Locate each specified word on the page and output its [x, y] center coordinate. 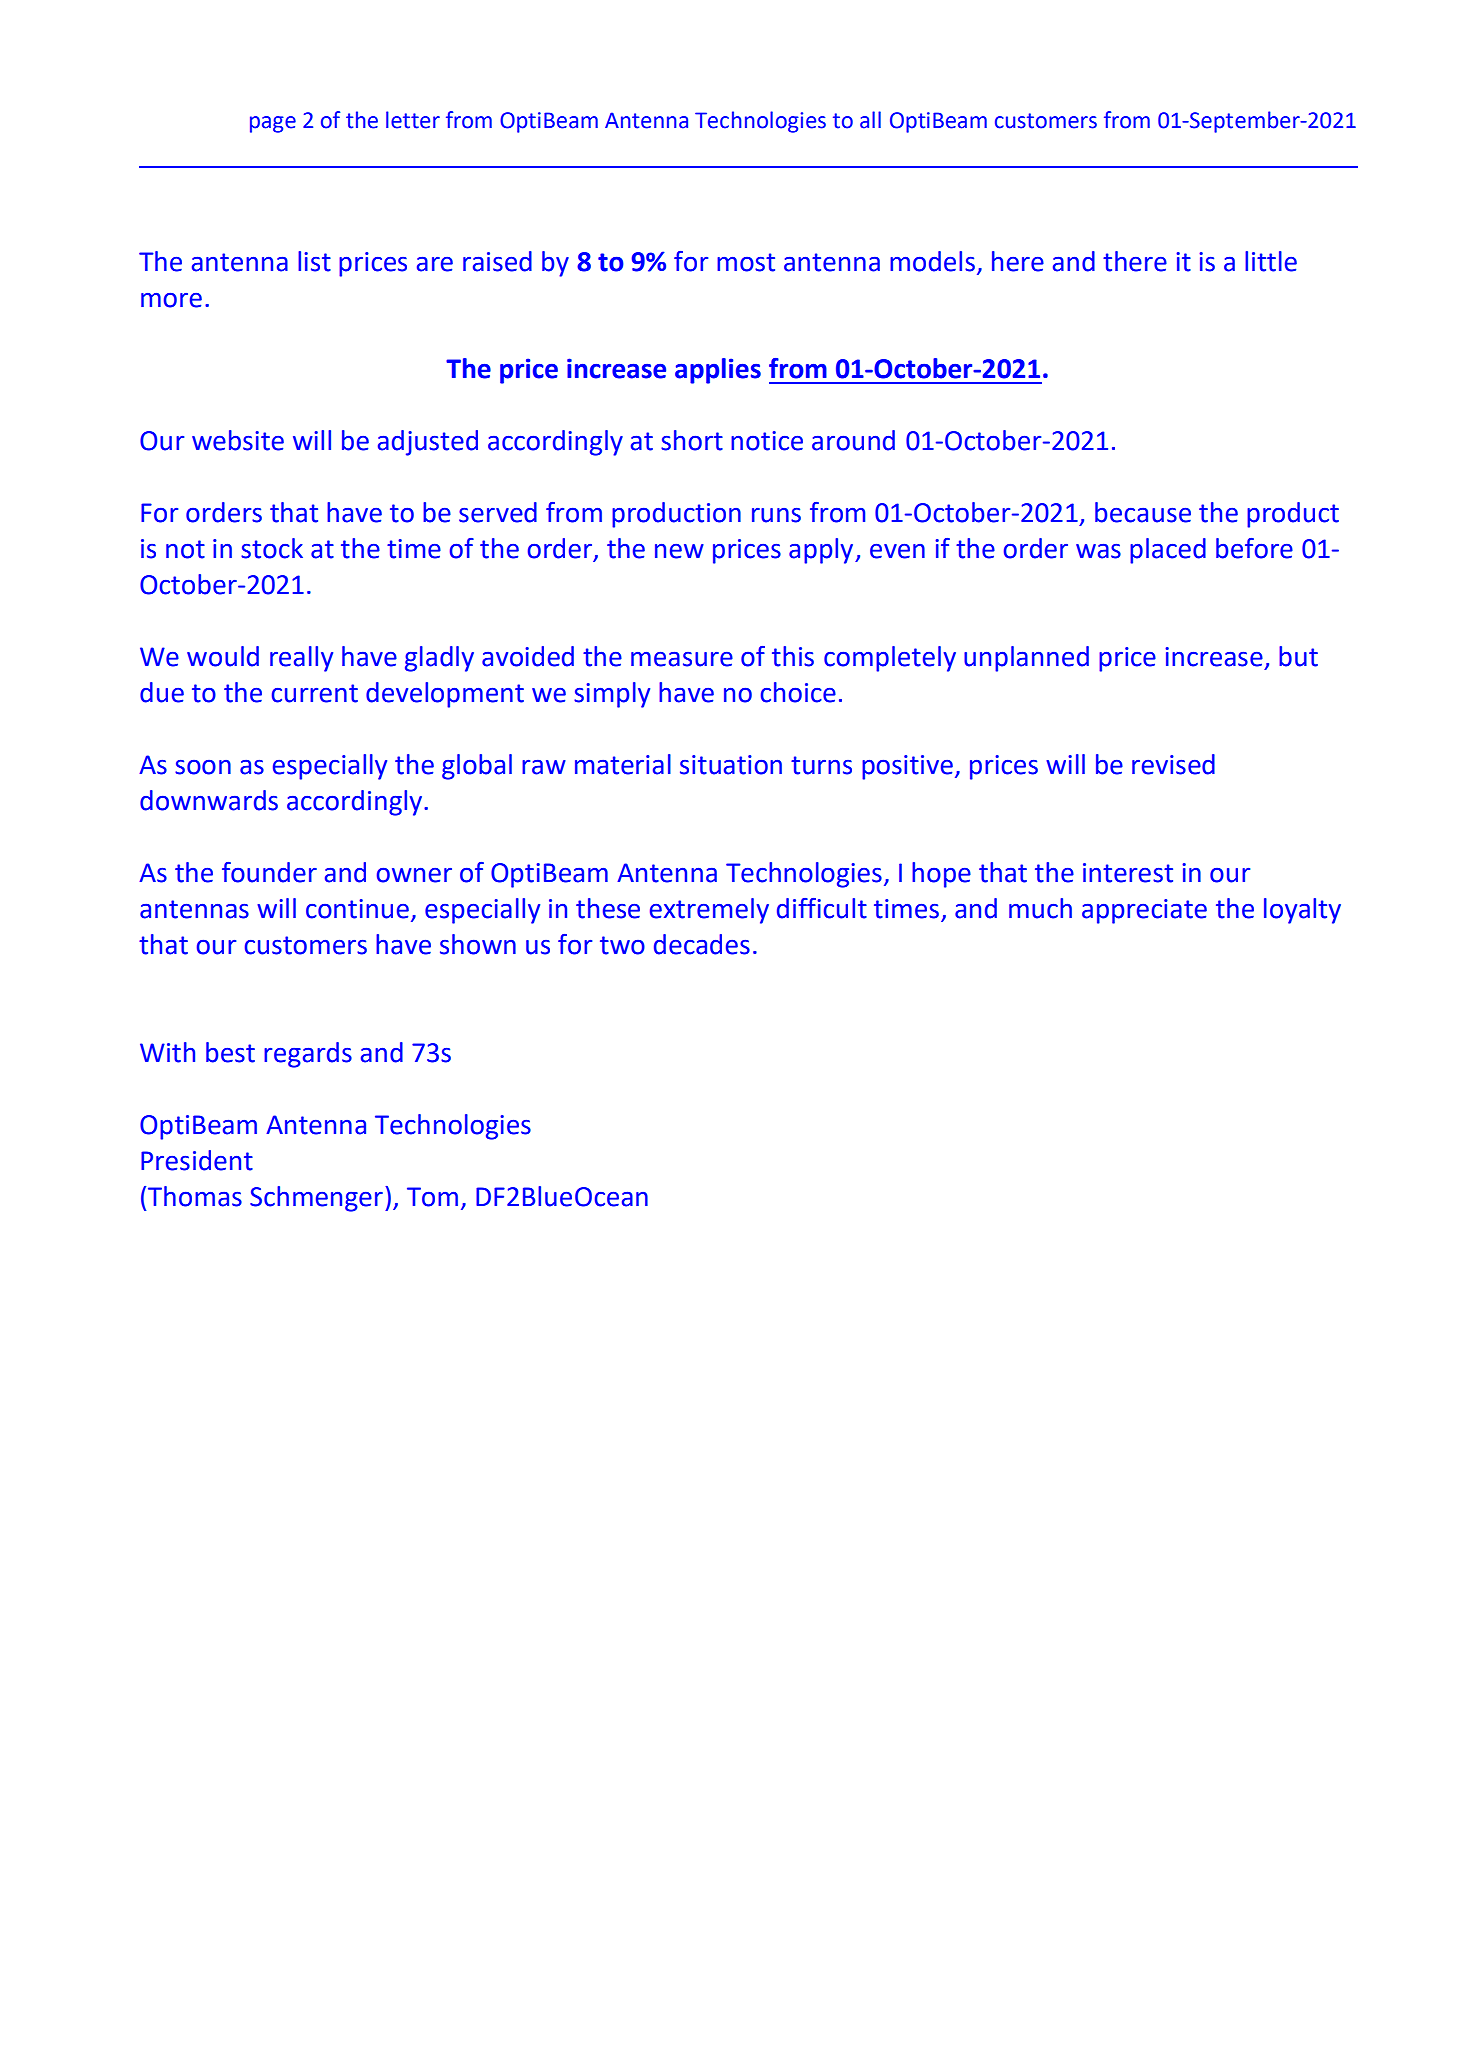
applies [718, 371]
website [238, 440]
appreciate [1144, 911]
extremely [709, 911]
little [1271, 261]
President [197, 1160]
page [273, 124]
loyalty [1302, 911]
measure [682, 659]
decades [702, 944]
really [301, 659]
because [1143, 512]
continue [357, 909]
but [1298, 656]
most [746, 262]
